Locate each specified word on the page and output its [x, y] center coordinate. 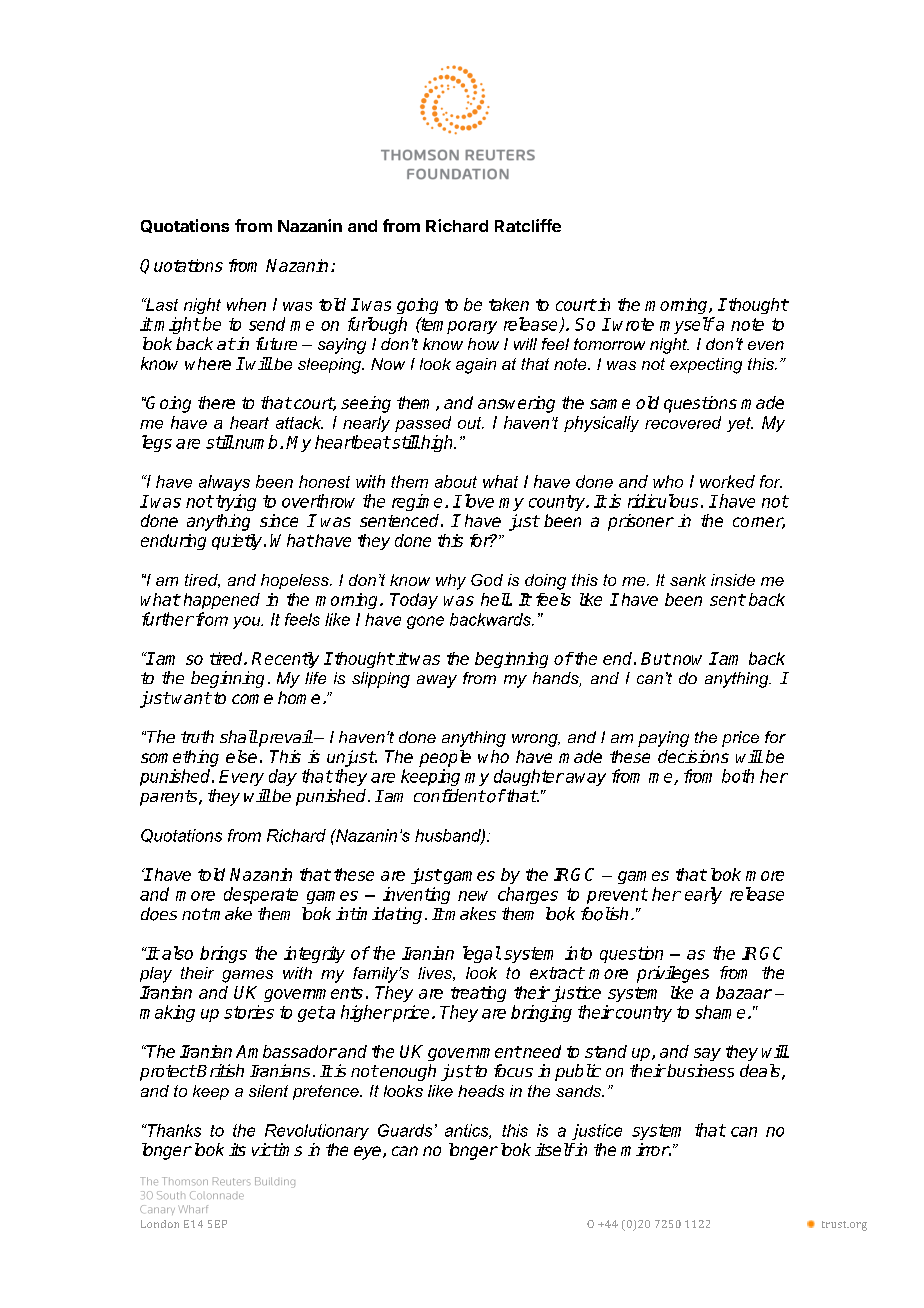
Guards [405, 1130]
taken [509, 304]
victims [277, 1149]
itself [554, 1149]
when [246, 304]
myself [687, 325]
